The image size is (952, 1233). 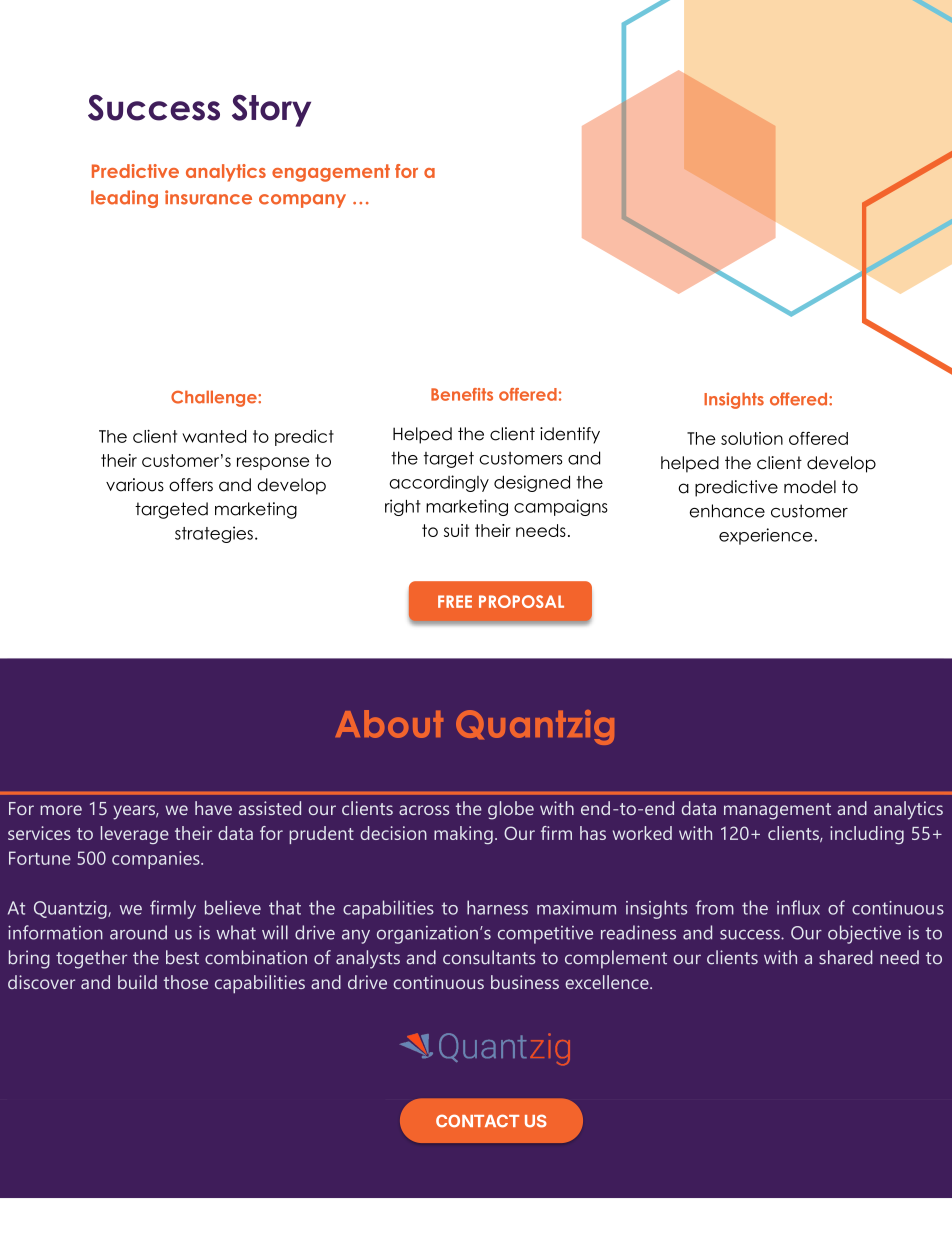 What do you see at coordinates (61, 810) in the image?
I see `more` at bounding box center [61, 810].
